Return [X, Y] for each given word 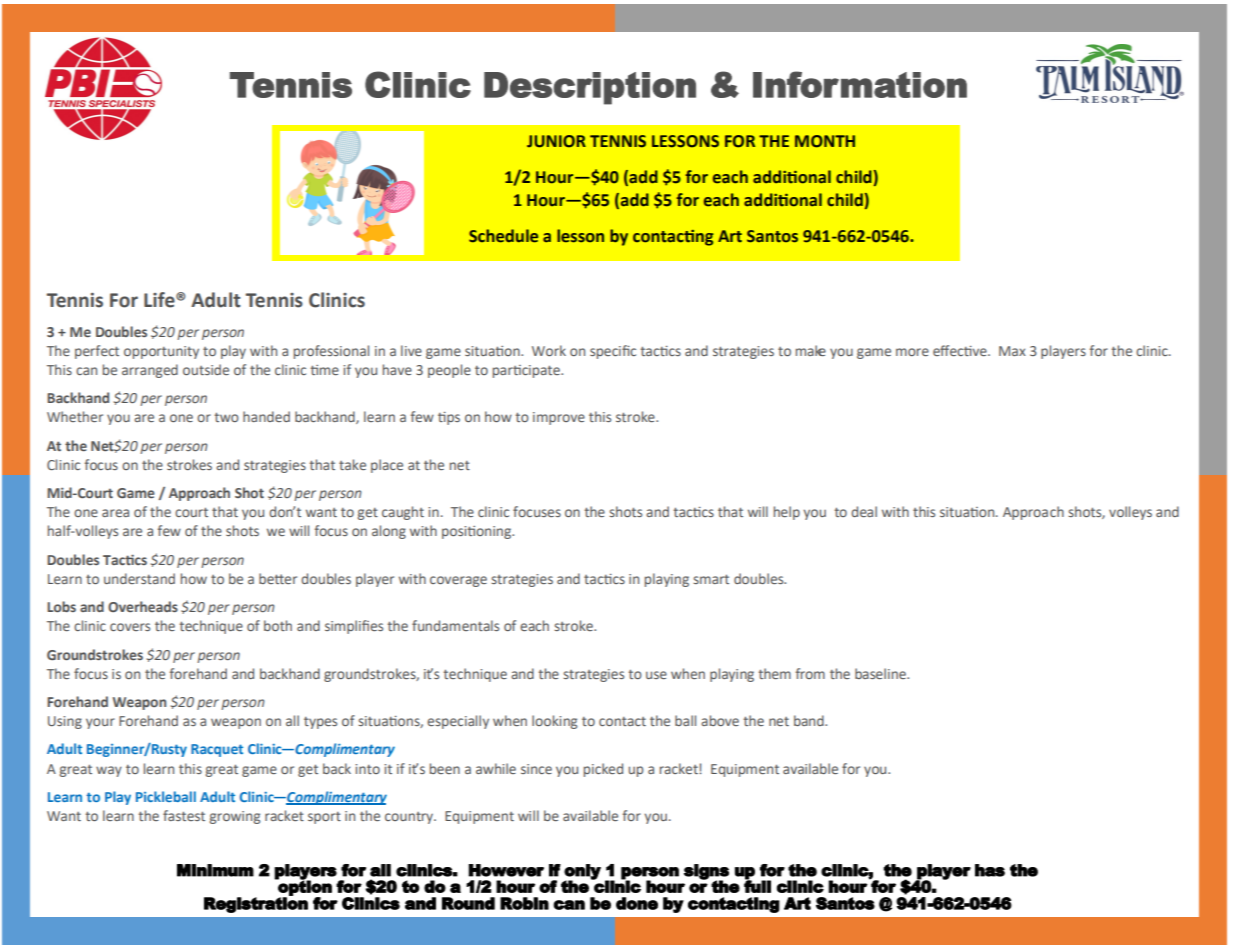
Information [860, 84]
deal [864, 511]
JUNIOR [556, 141]
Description [590, 88]
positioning [477, 532]
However [506, 870]
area [115, 513]
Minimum [215, 870]
